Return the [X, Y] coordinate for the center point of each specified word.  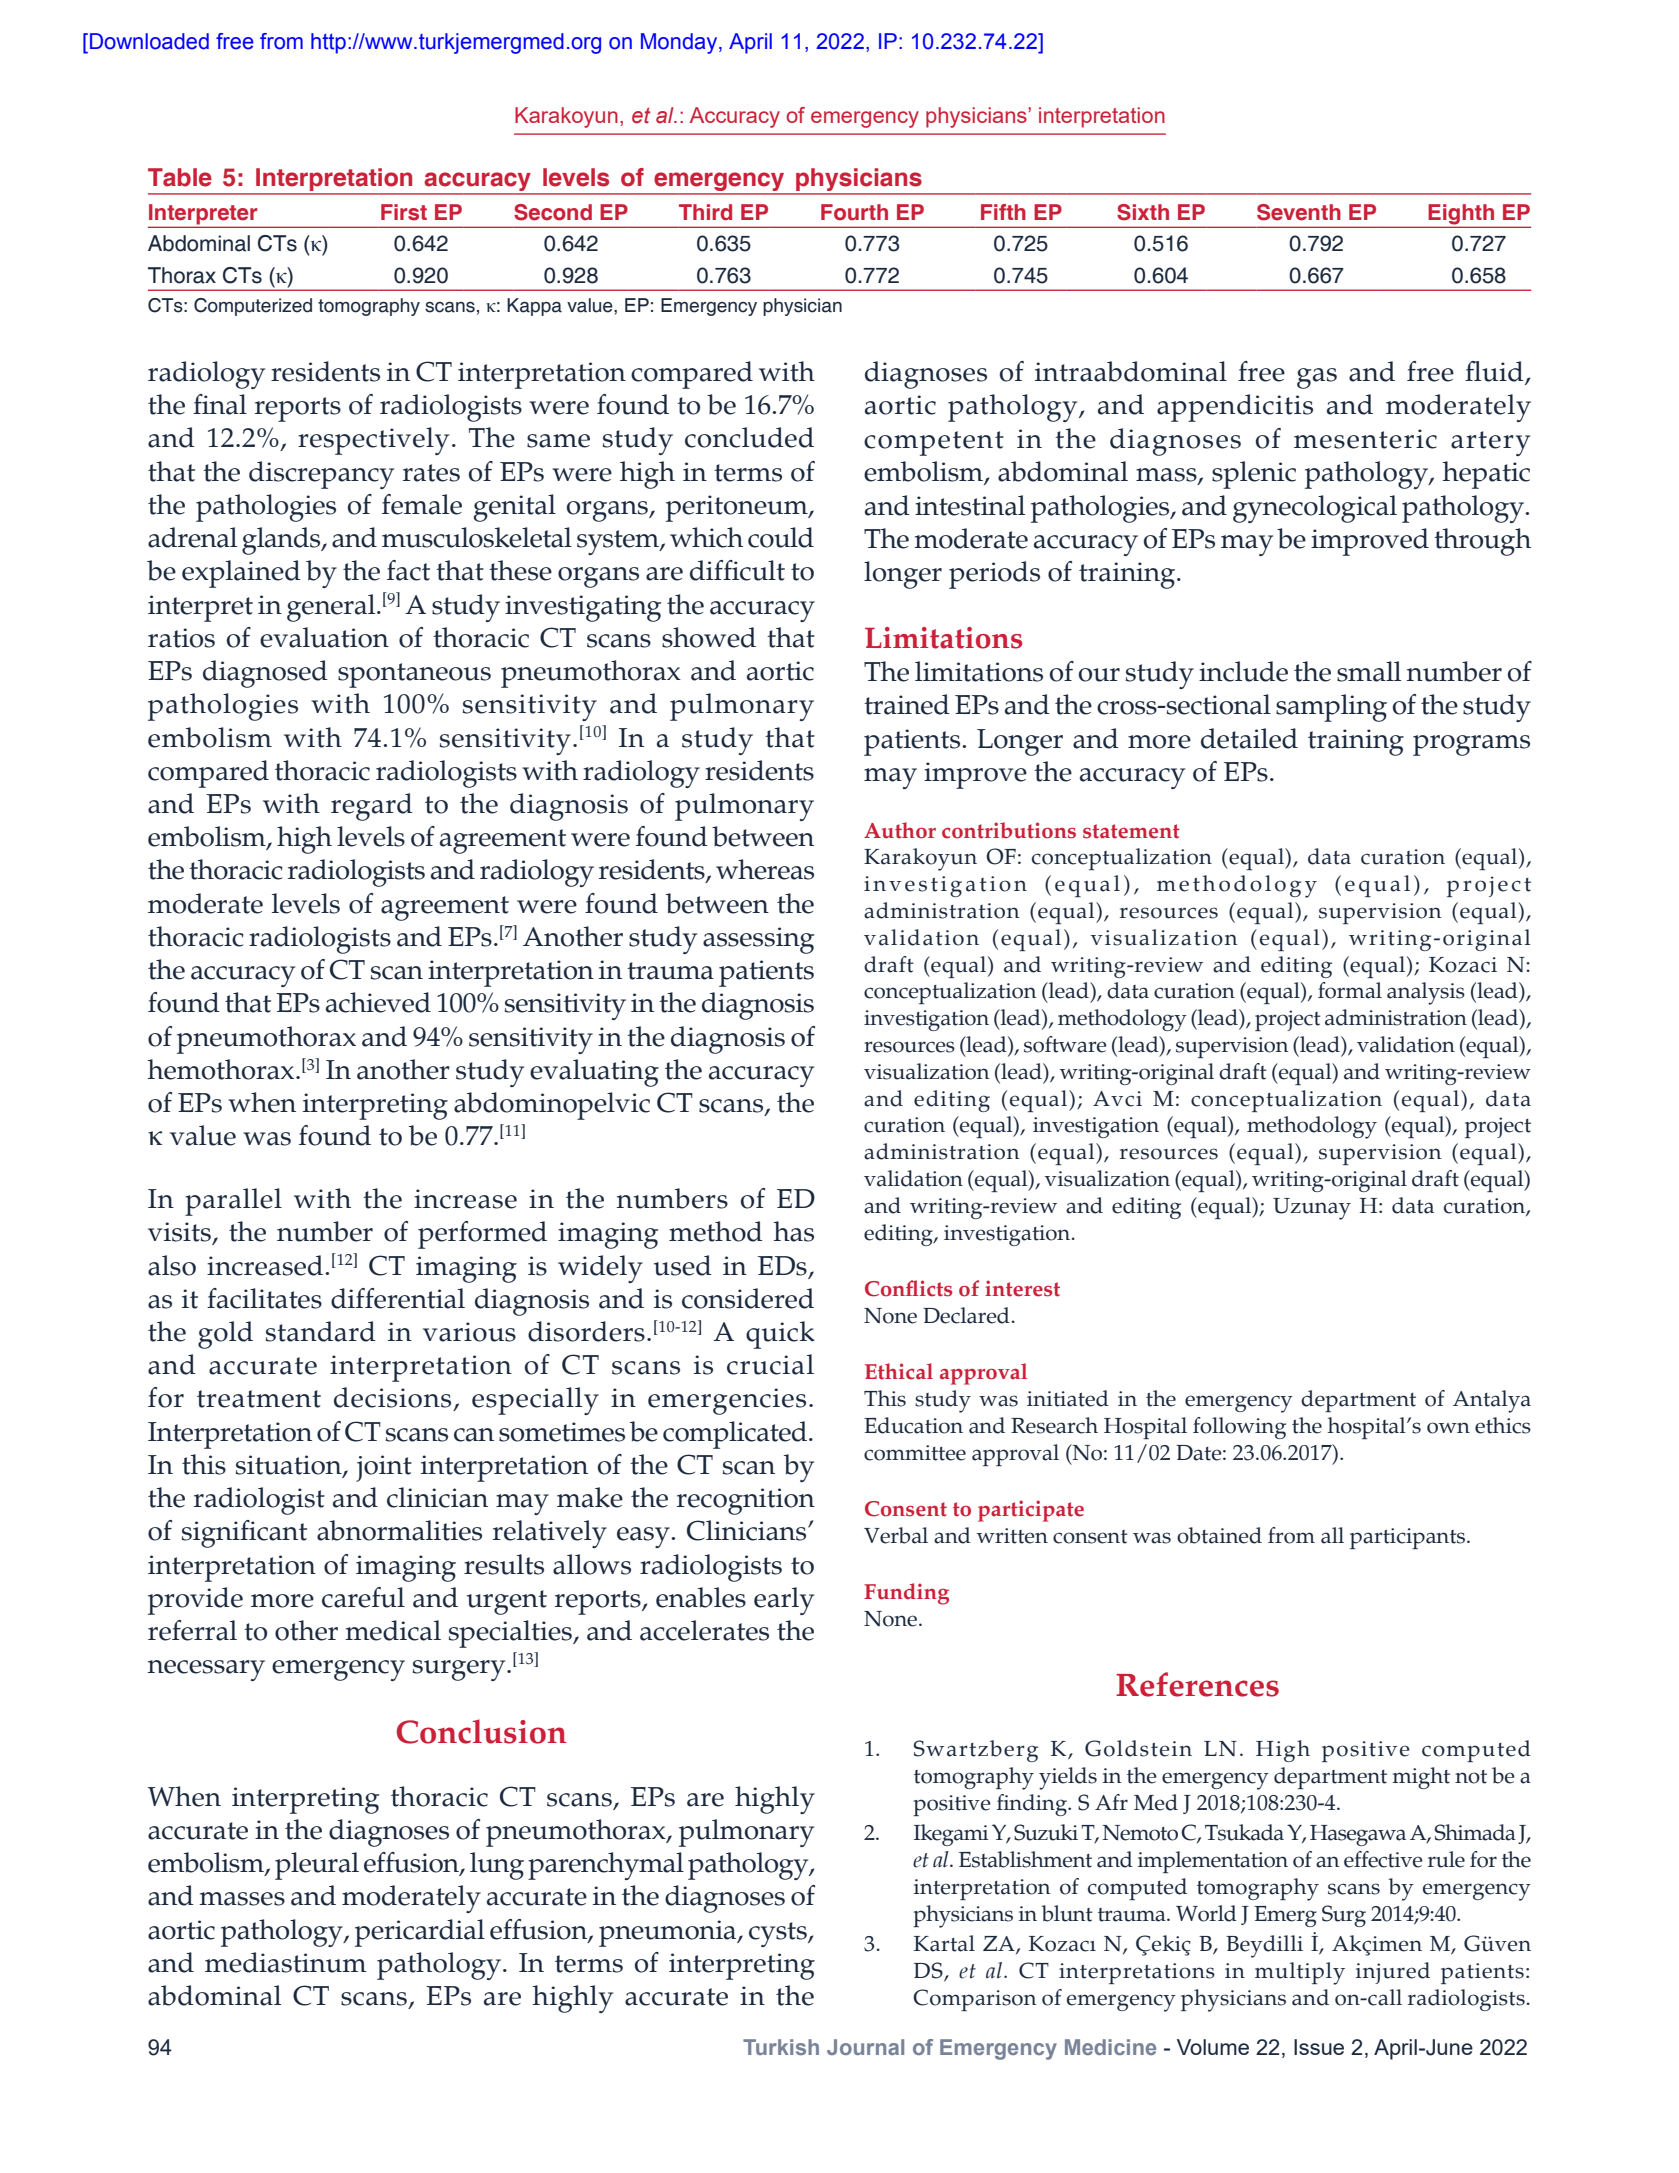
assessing [759, 940]
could [781, 537]
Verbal [896, 1535]
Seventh [1299, 212]
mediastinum [286, 1962]
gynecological [1315, 509]
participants [1409, 1538]
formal [1350, 990]
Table [180, 177]
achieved [378, 1002]
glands [282, 541]
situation [290, 1466]
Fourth [854, 212]
